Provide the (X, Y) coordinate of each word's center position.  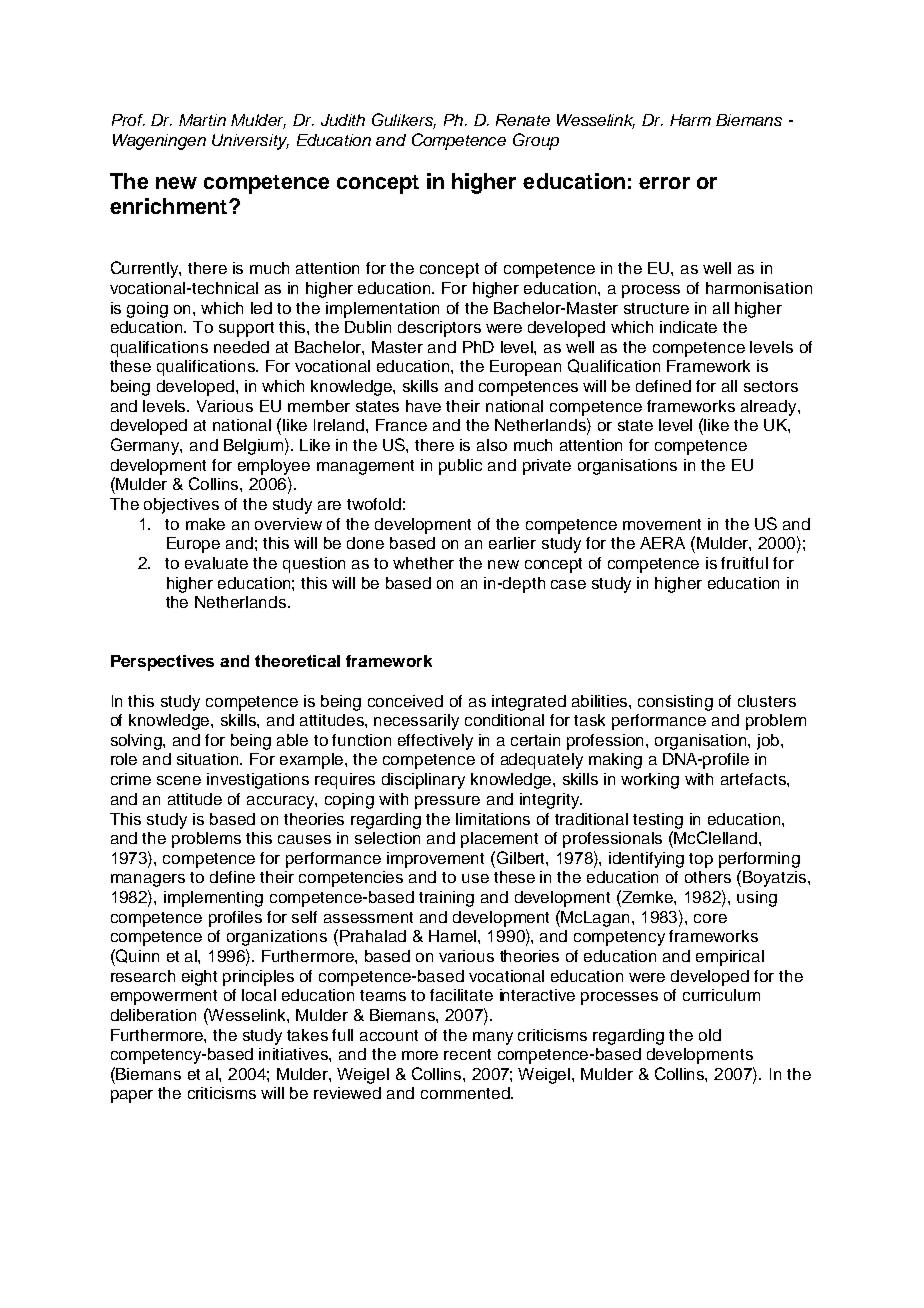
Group (536, 141)
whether (423, 563)
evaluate (216, 563)
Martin (202, 120)
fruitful (744, 563)
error (664, 183)
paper (132, 1096)
